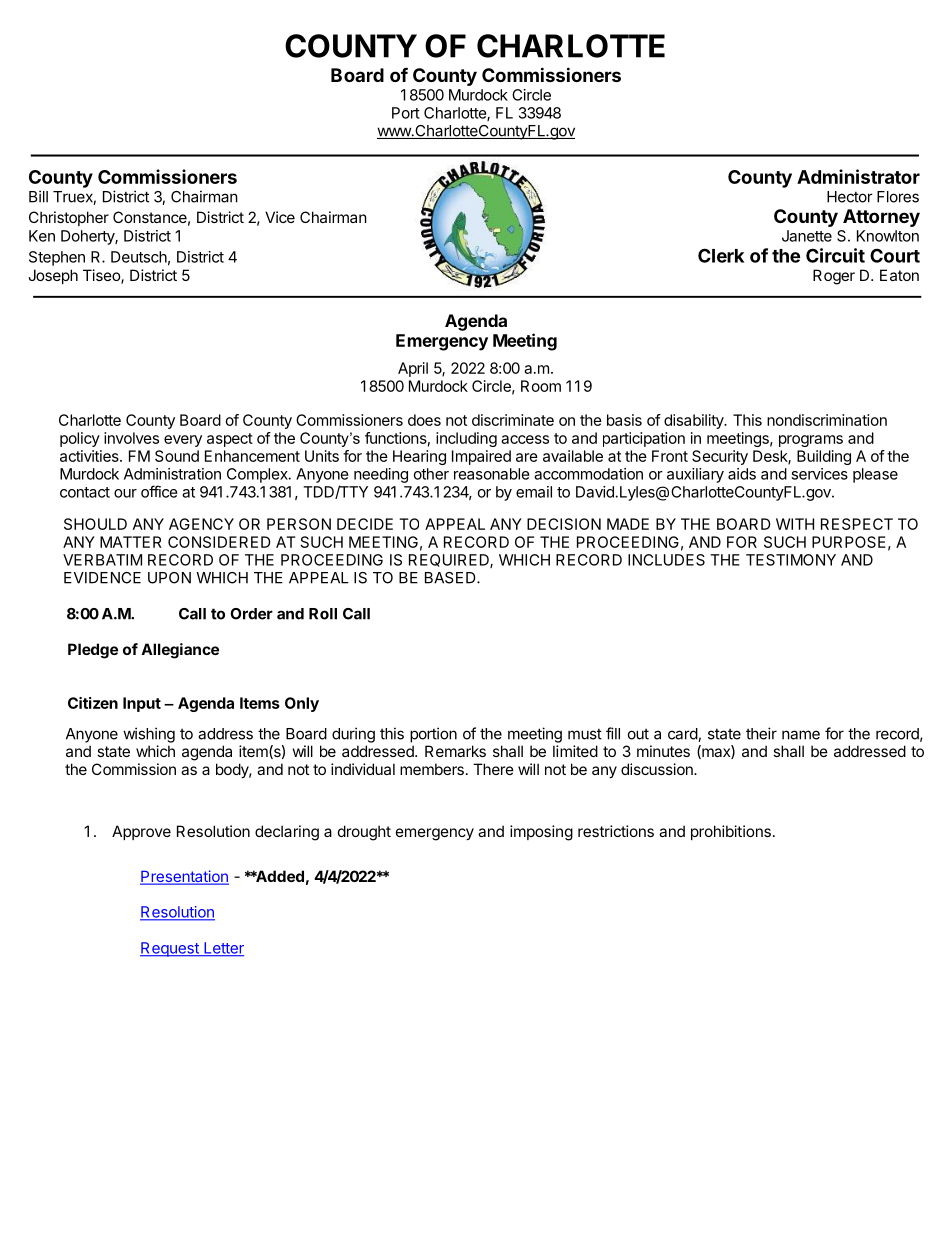 This screenshot has height=1233, width=952. What do you see at coordinates (541, 833) in the screenshot?
I see `imposing` at bounding box center [541, 833].
